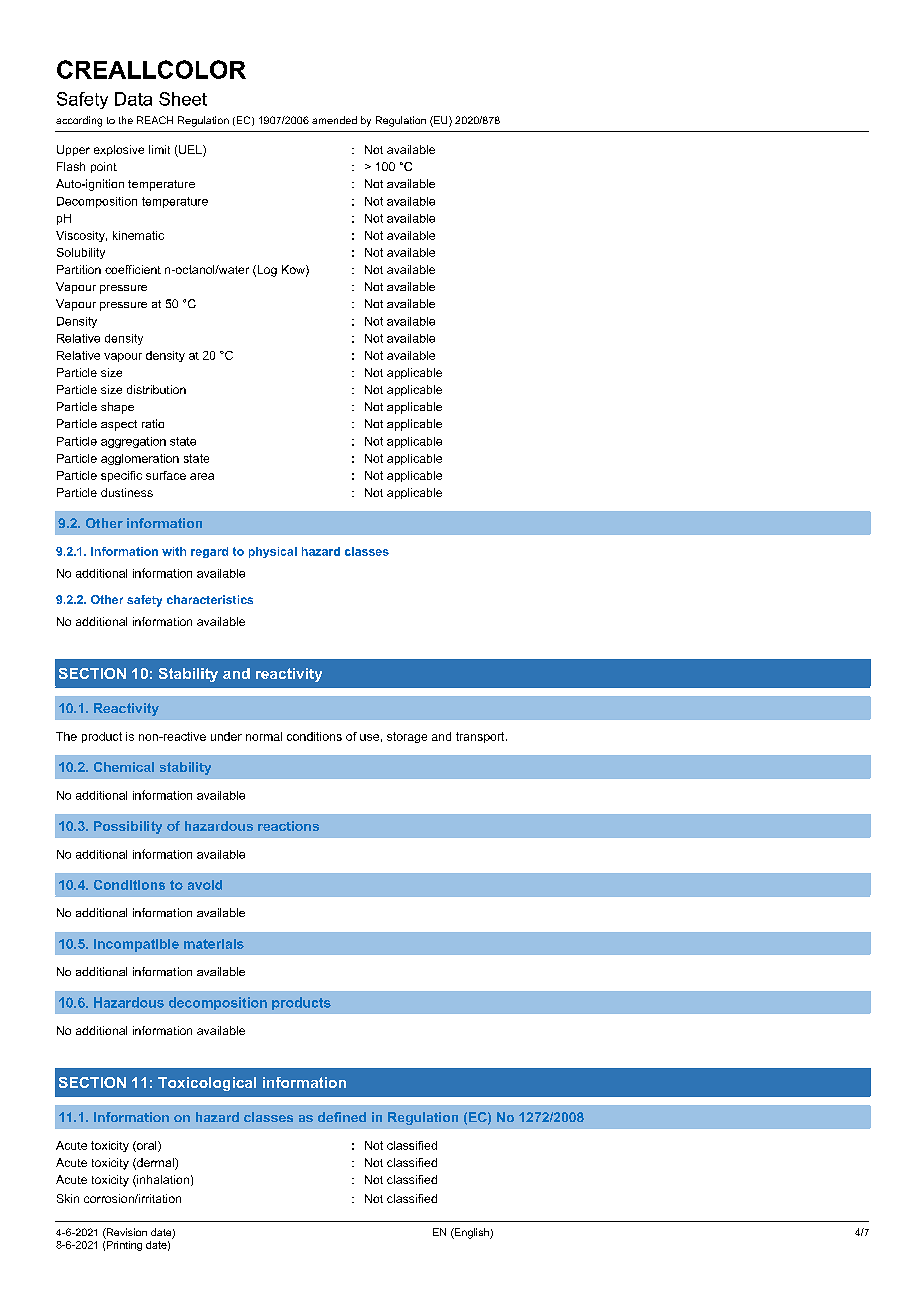 This screenshot has height=1308, width=924. What do you see at coordinates (190, 151) in the screenshot?
I see `UEL` at bounding box center [190, 151].
